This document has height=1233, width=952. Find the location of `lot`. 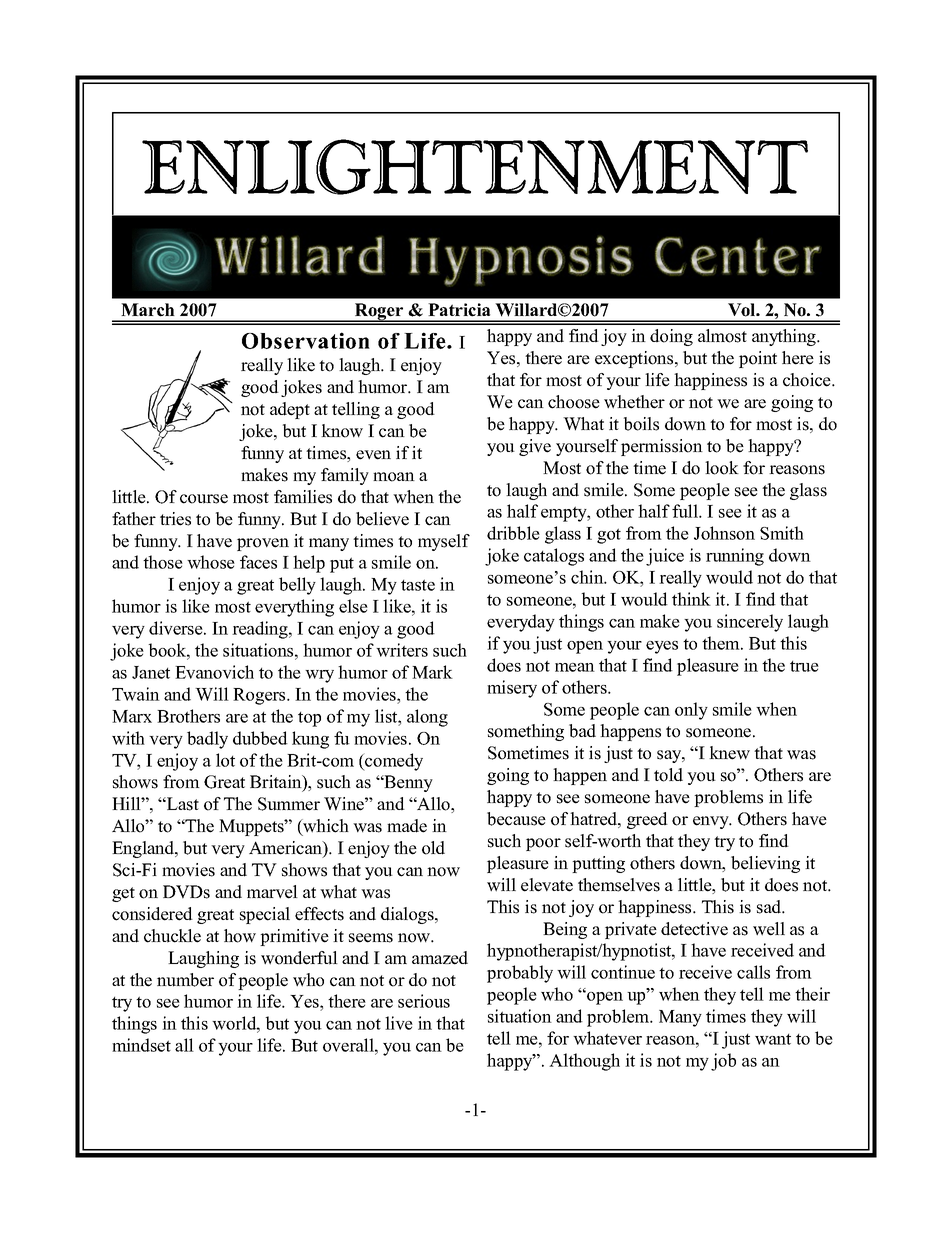

lot is located at coordinates (225, 760).
